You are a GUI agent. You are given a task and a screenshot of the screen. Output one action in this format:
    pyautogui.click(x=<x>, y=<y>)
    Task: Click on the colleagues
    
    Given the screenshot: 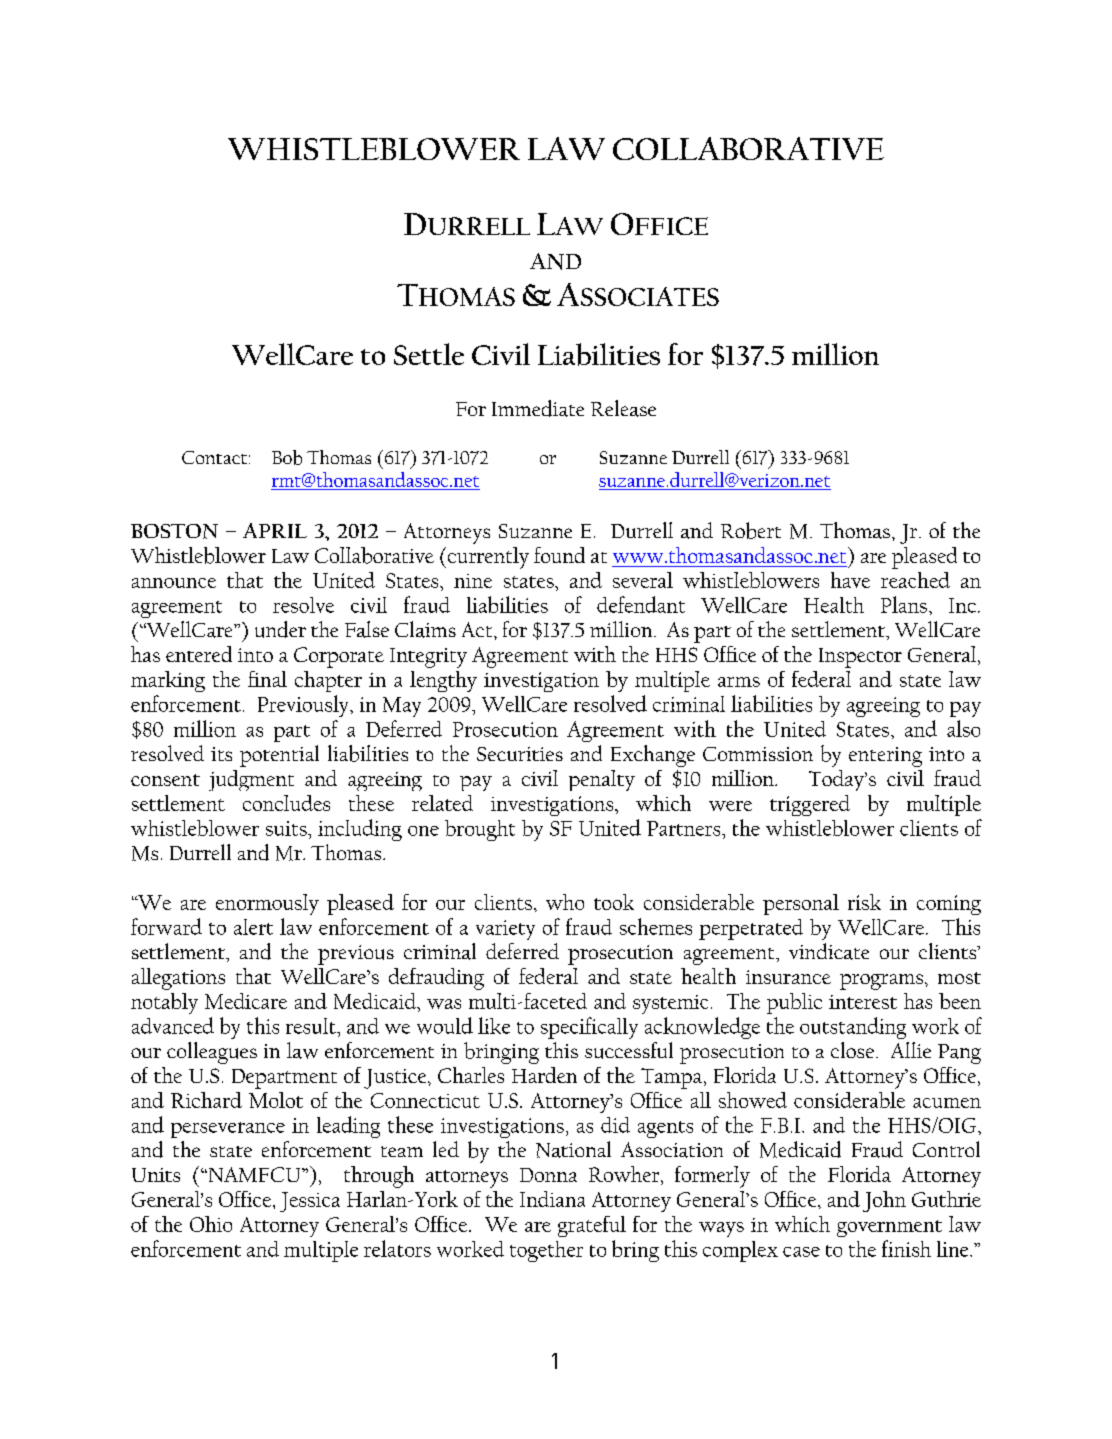 What is the action you would take?
    pyautogui.click(x=212, y=1053)
